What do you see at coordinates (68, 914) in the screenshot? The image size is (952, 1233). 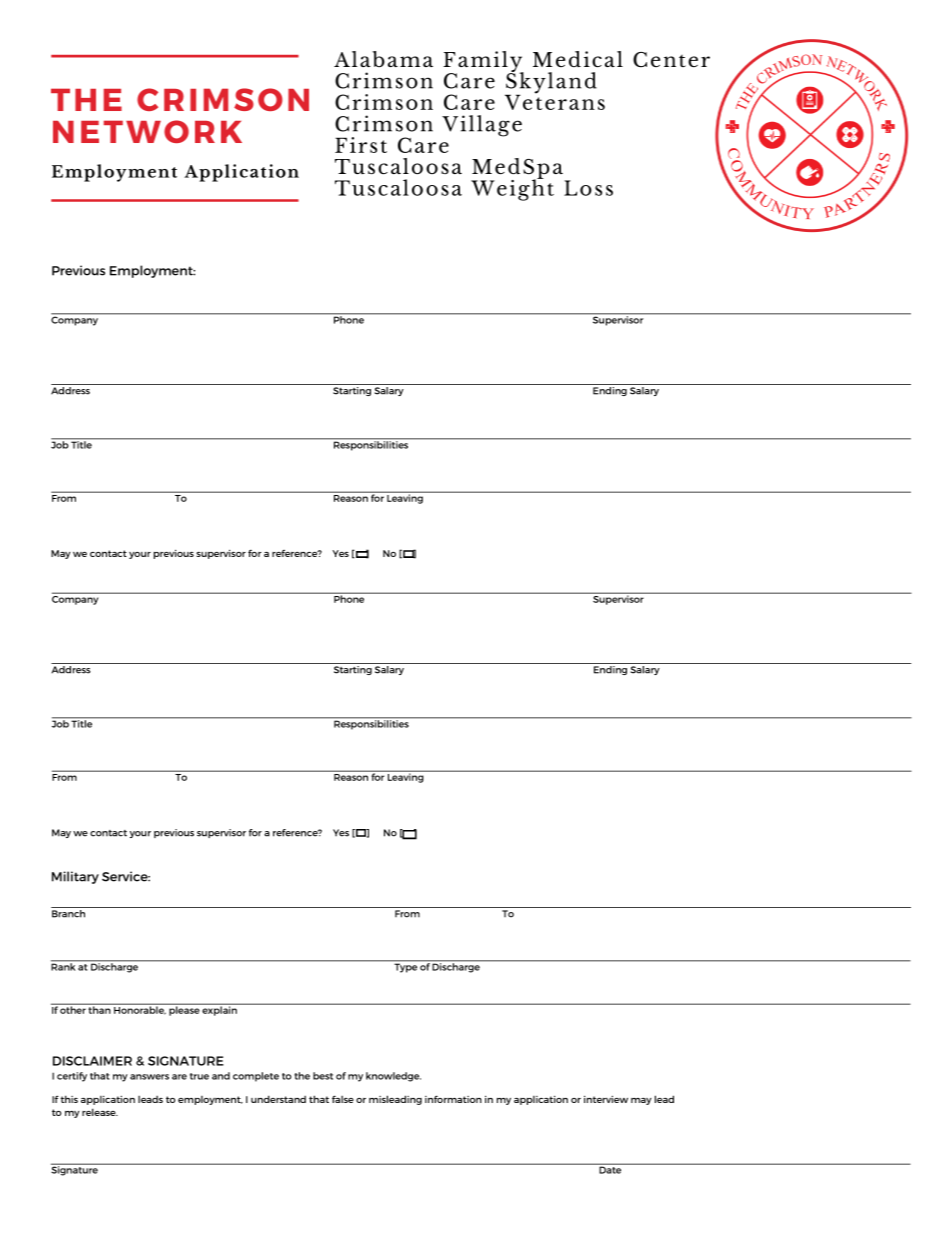 I see `Branch` at bounding box center [68, 914].
